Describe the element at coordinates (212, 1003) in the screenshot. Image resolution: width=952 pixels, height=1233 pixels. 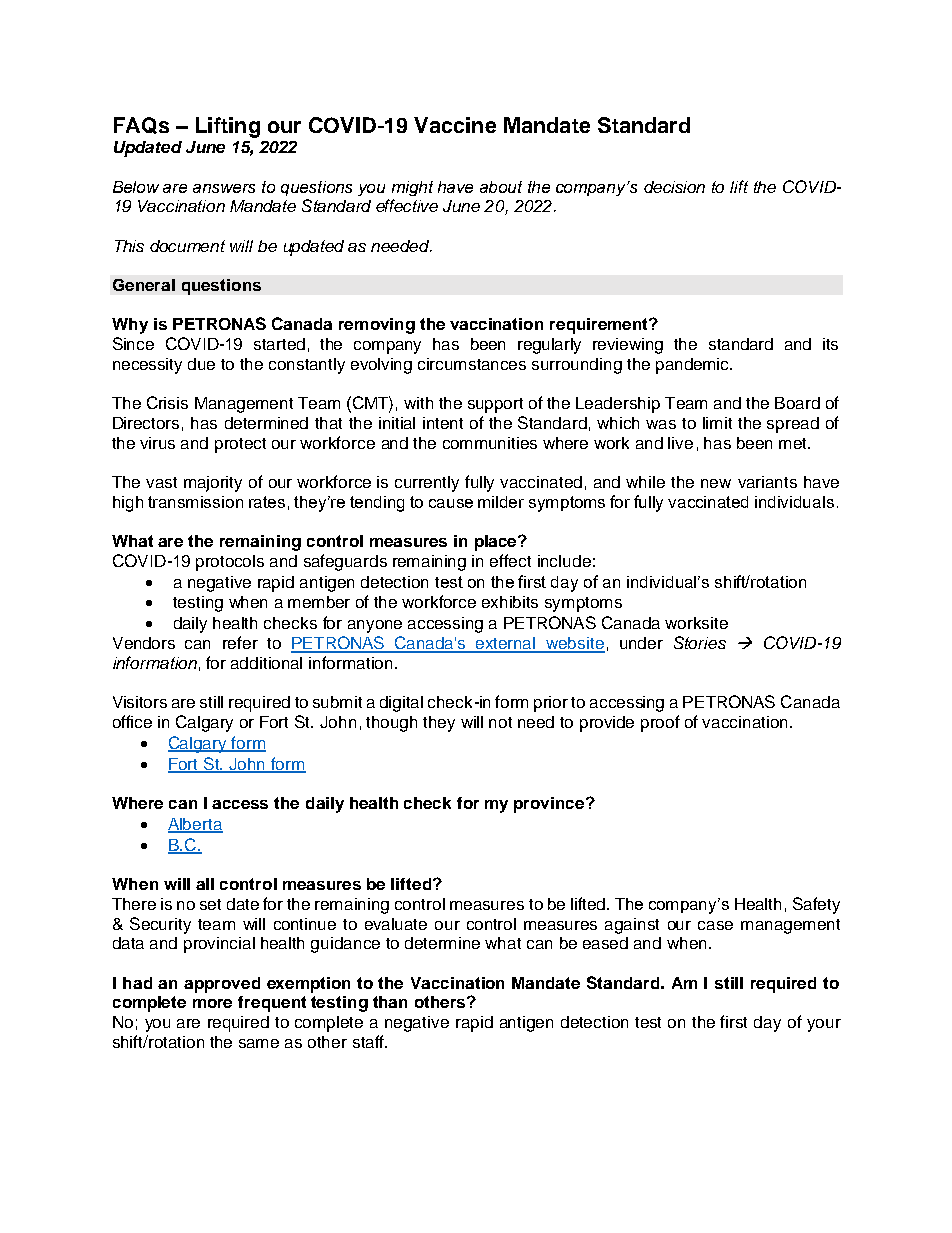
I see `more` at that location.
